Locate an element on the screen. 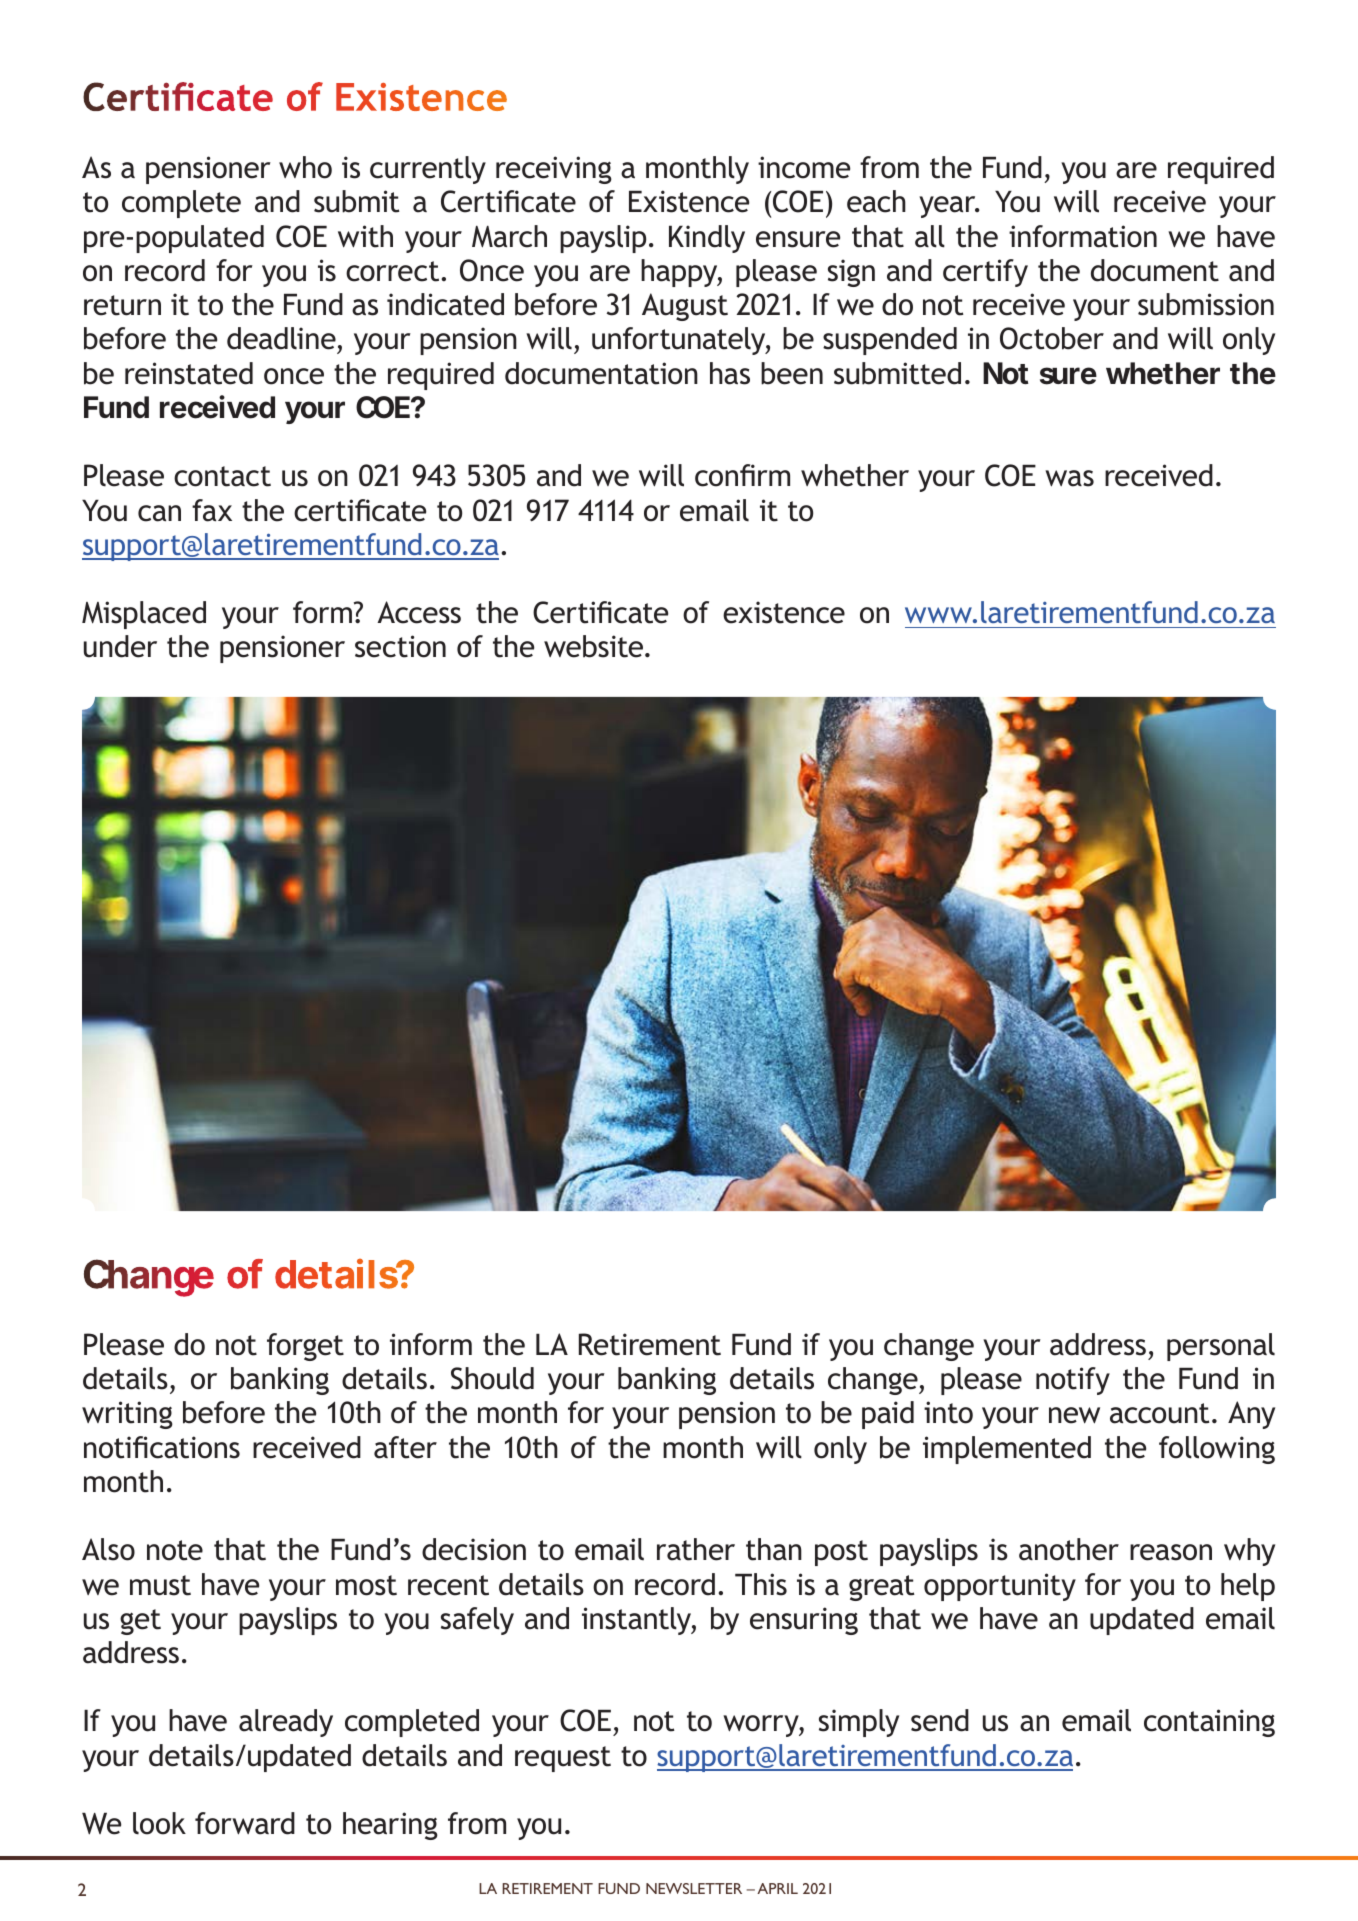  forget is located at coordinates (305, 1347).
